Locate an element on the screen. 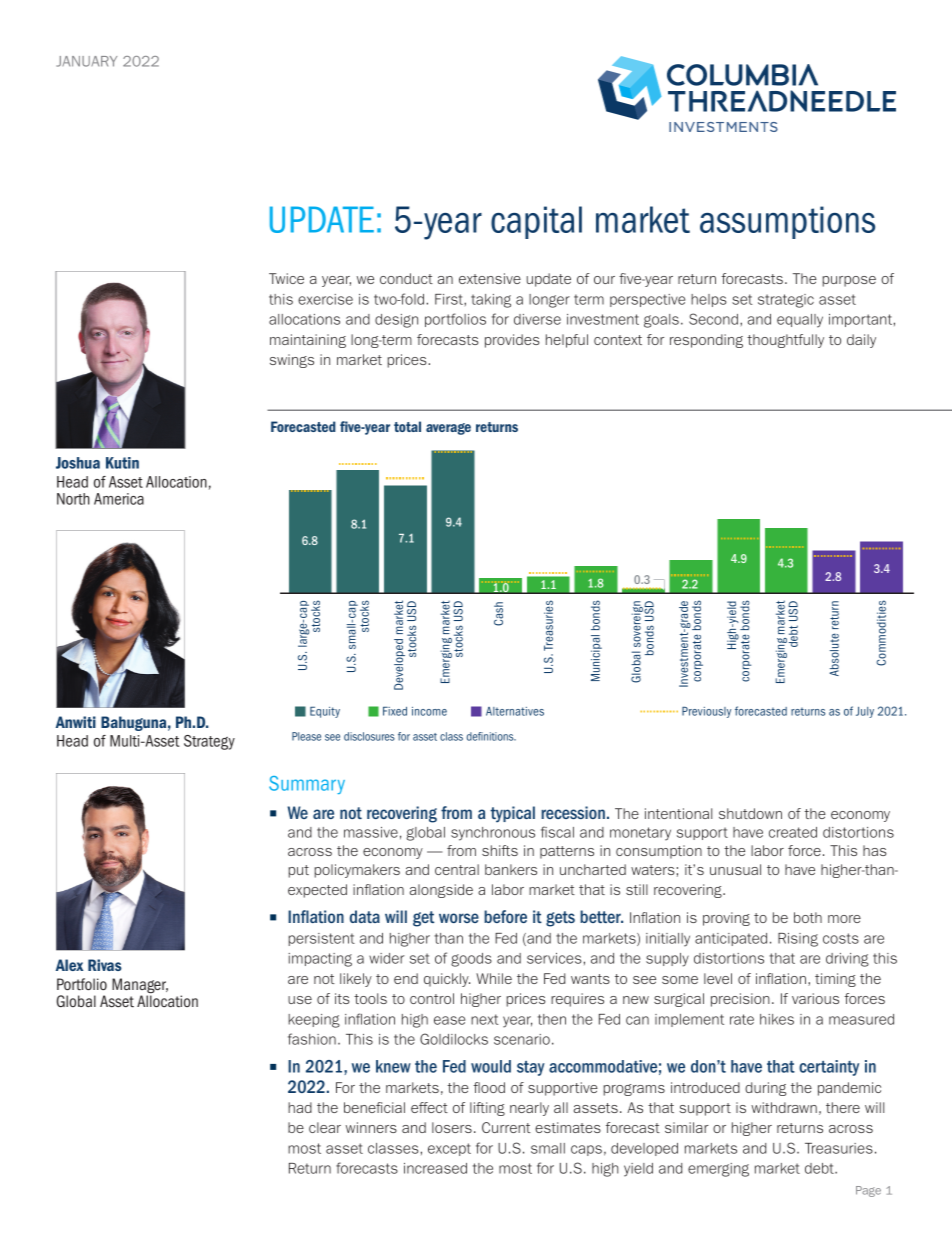 The image size is (952, 1233). had is located at coordinates (300, 1107).
